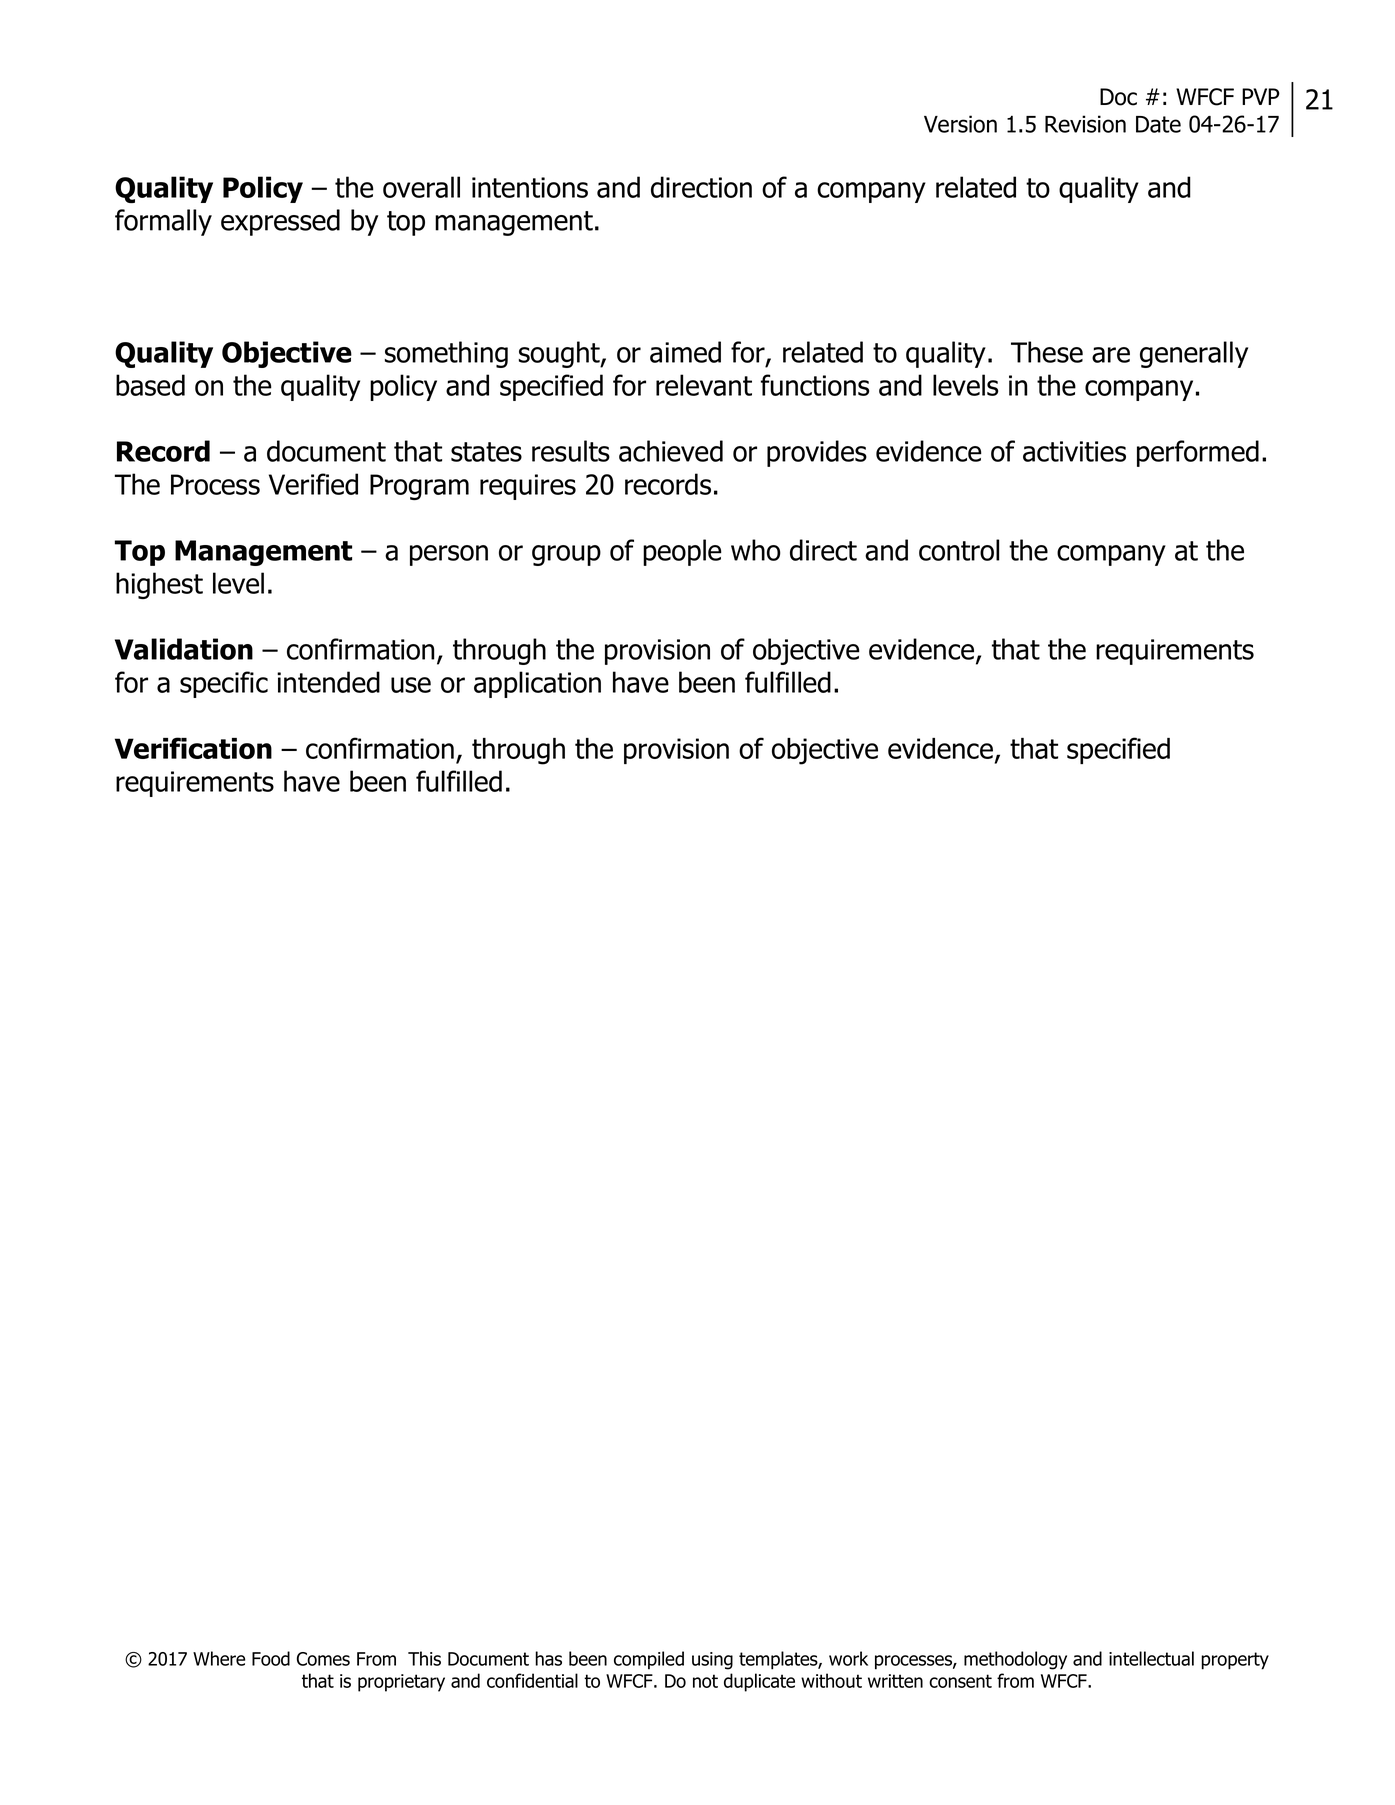 This screenshot has height=1805, width=1395. What do you see at coordinates (328, 682) in the screenshot?
I see `intended` at bounding box center [328, 682].
